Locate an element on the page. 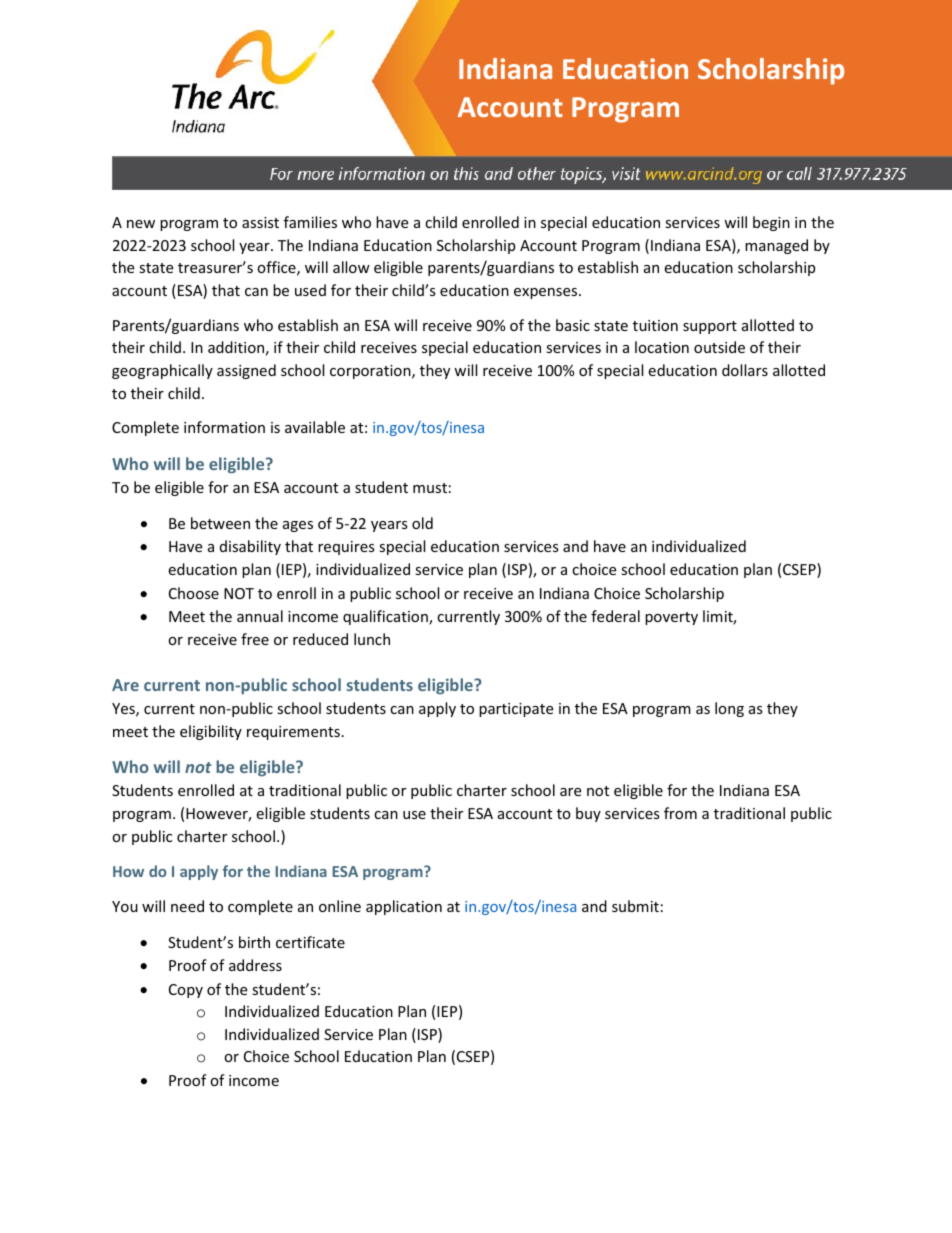 The image size is (952, 1233). Choose is located at coordinates (194, 593).
